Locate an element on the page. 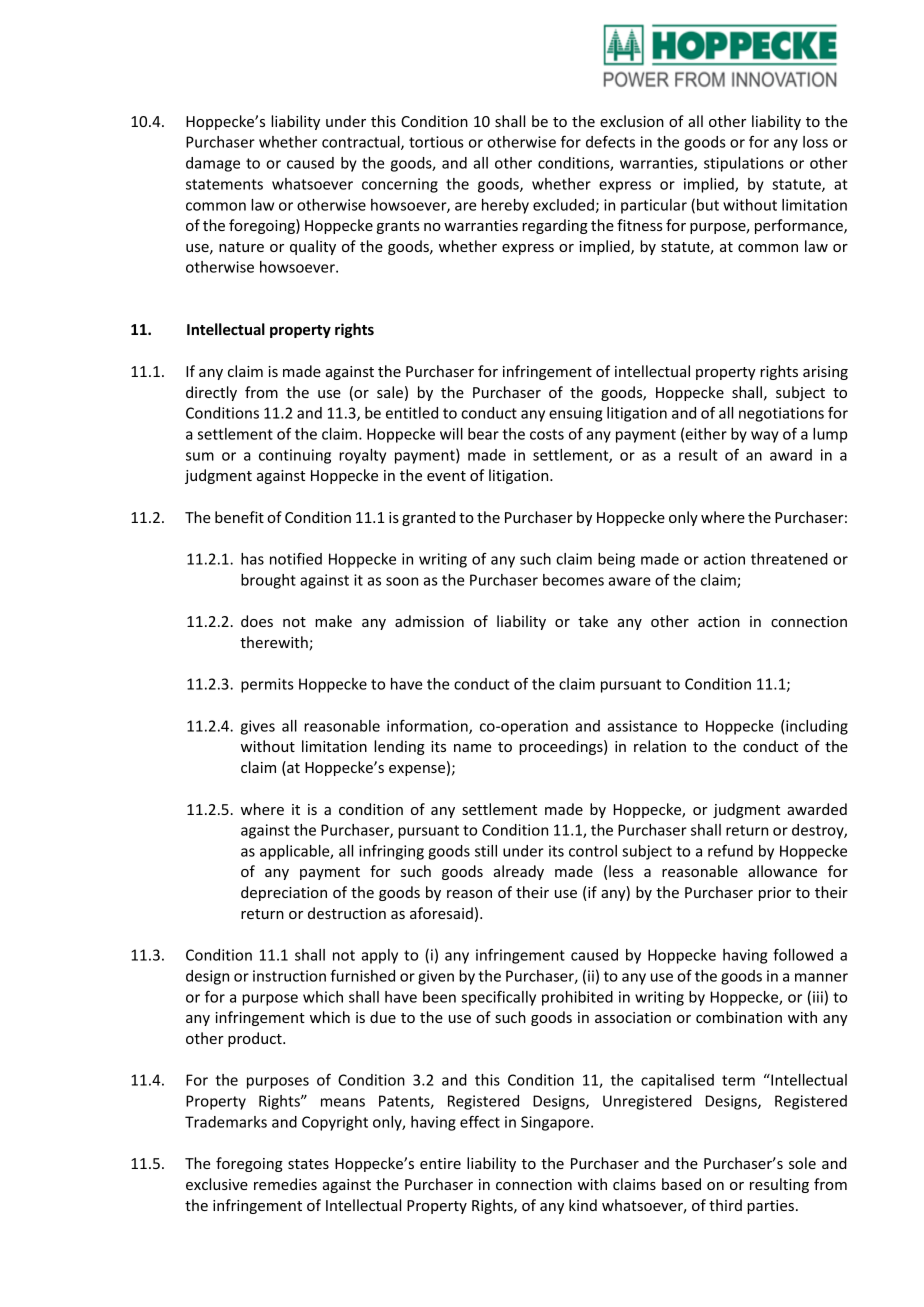  remedies is located at coordinates (285, 1184).
